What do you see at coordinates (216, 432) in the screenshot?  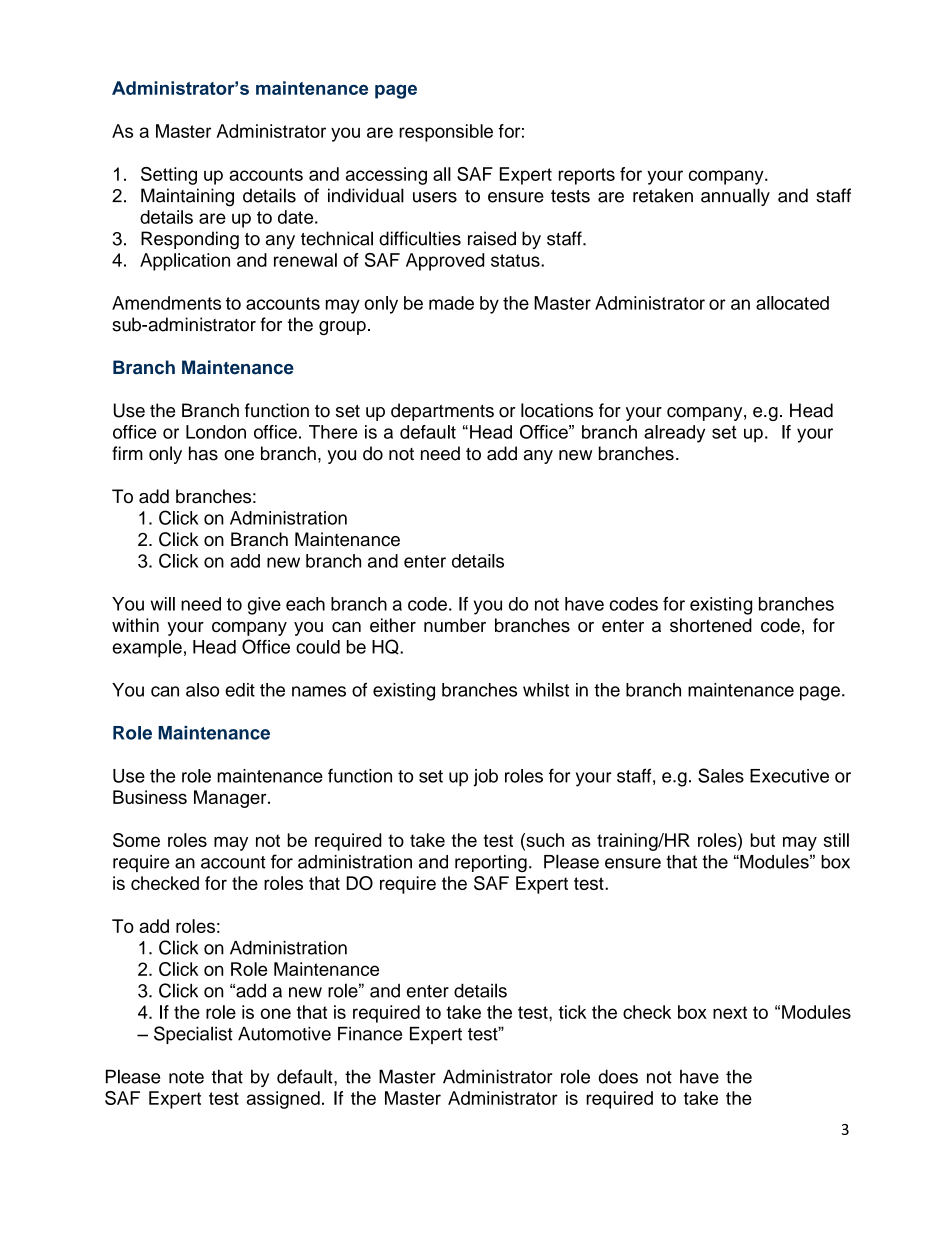 I see `London` at bounding box center [216, 432].
